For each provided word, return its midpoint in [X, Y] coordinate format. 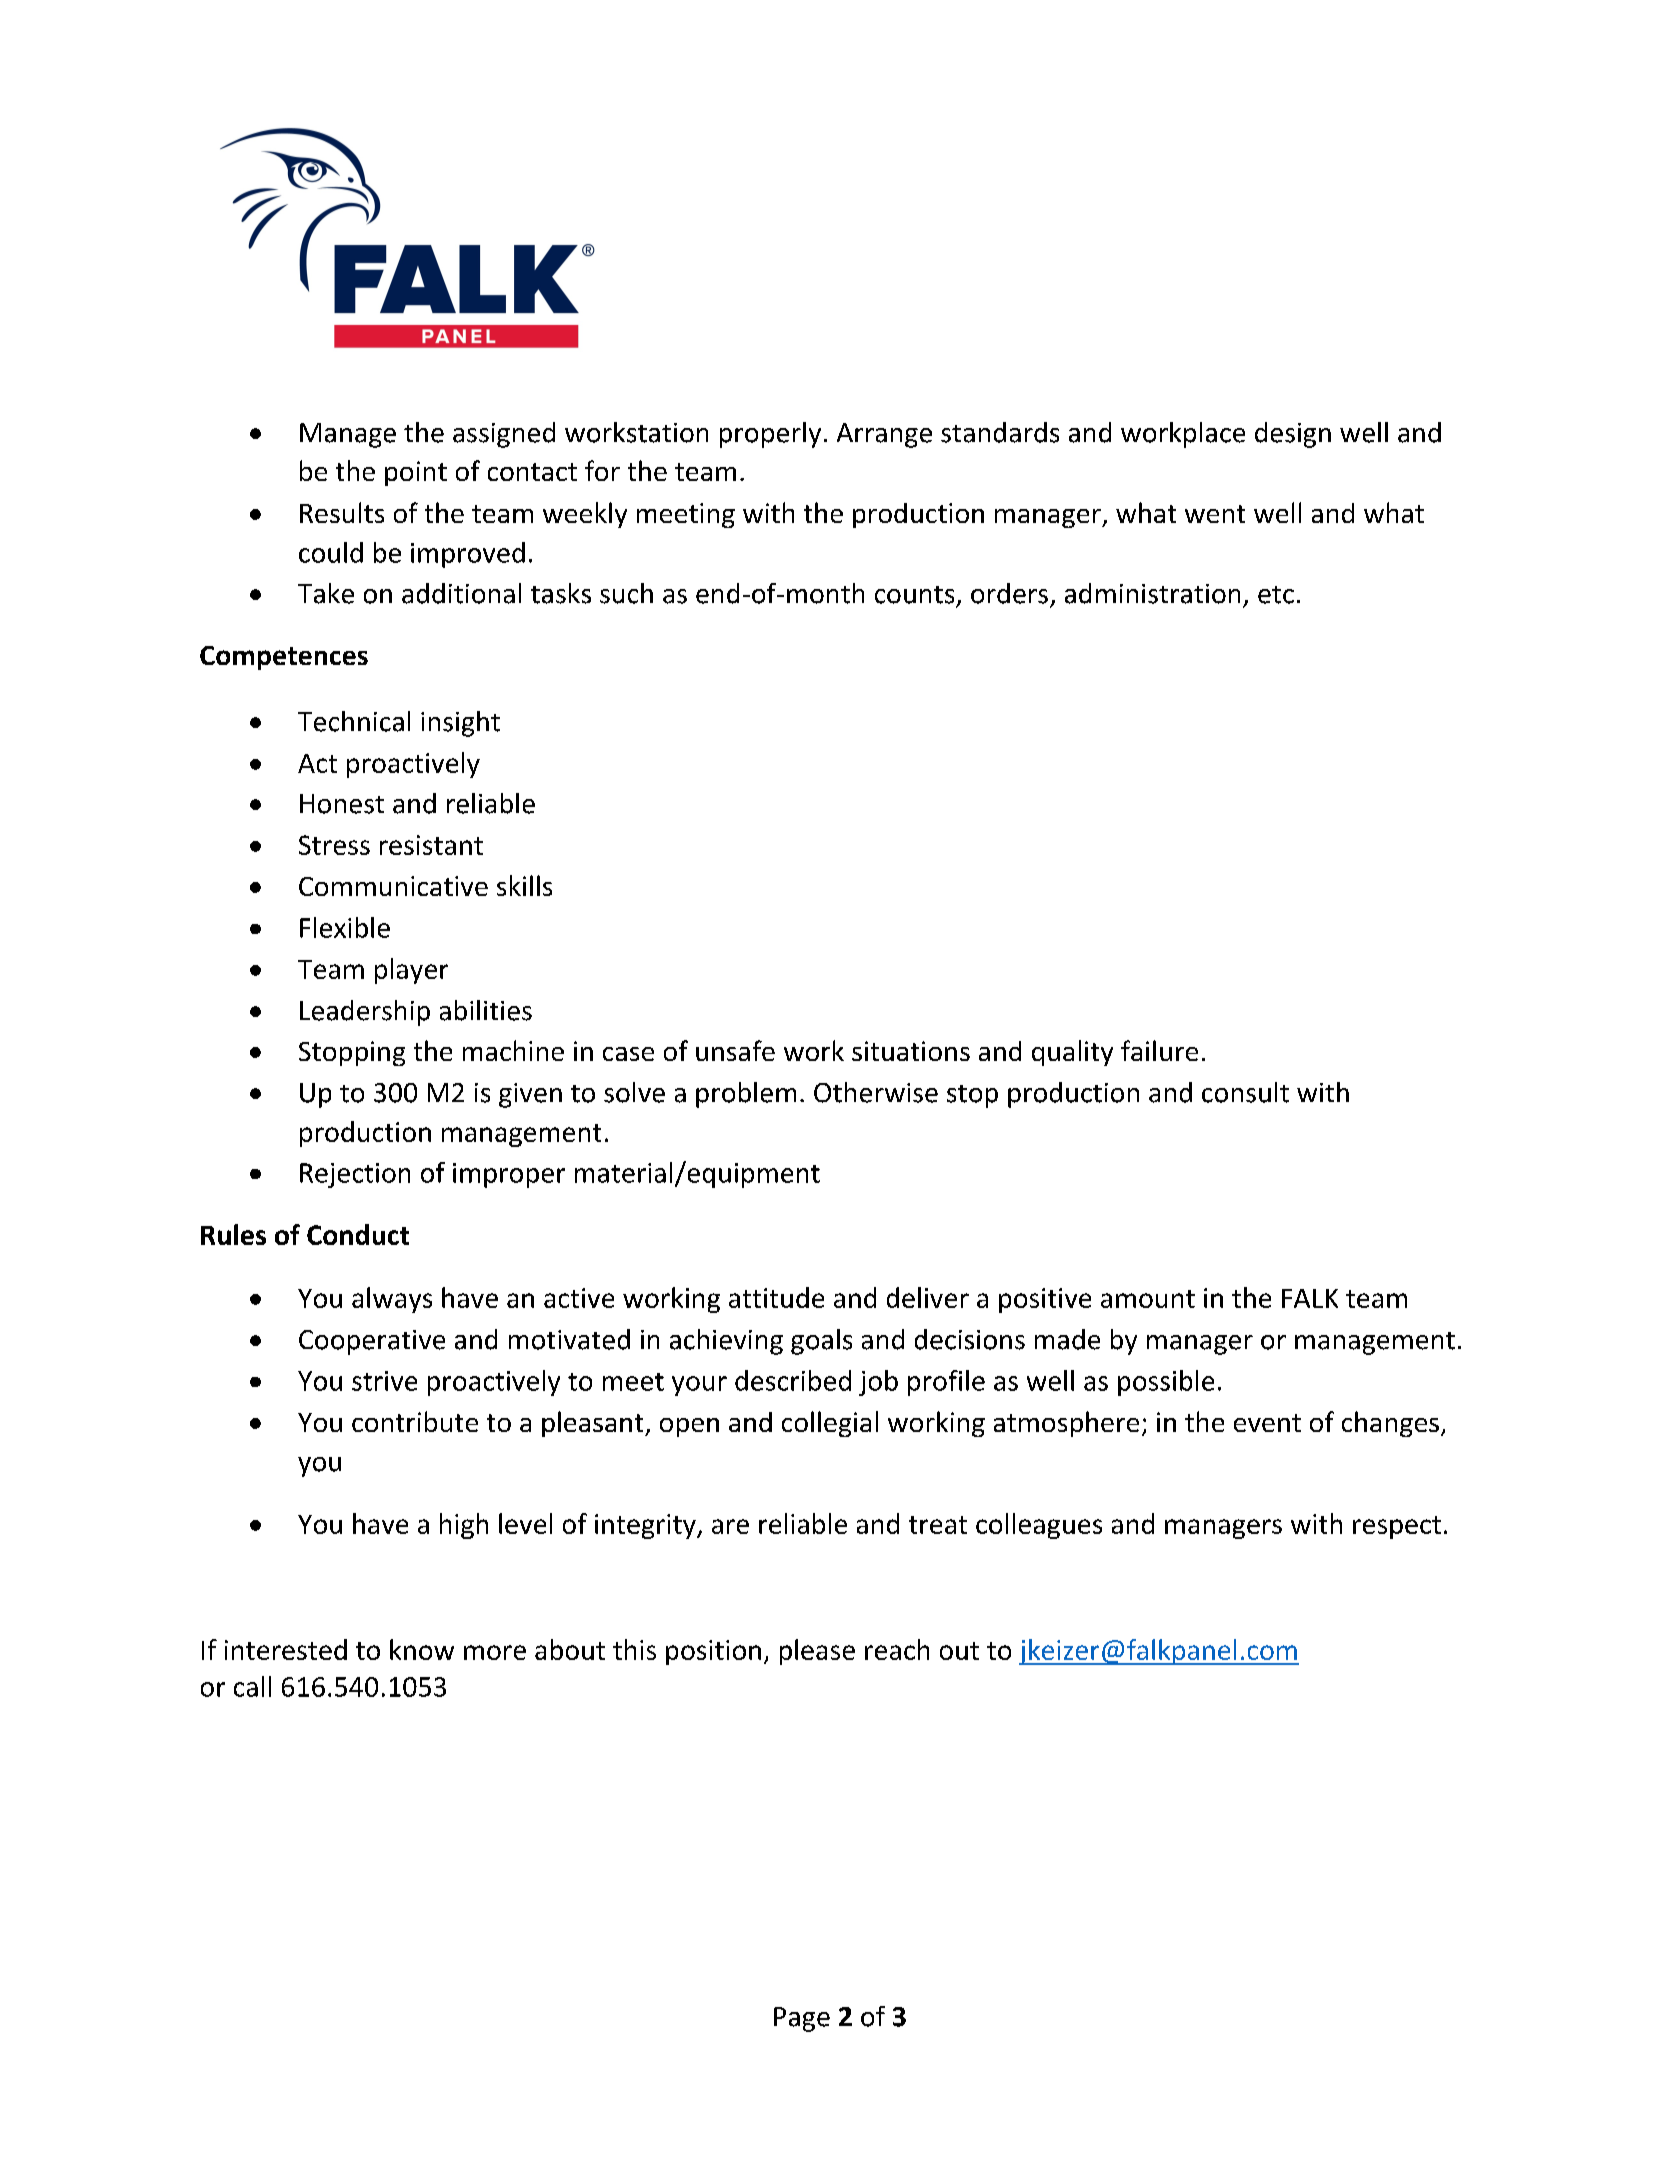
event [1267, 1423]
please [817, 1652]
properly [770, 435]
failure [1159, 1050]
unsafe [735, 1050]
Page [802, 2019]
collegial [830, 1424]
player [411, 971]
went [1215, 514]
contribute [415, 1421]
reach [897, 1649]
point [416, 473]
